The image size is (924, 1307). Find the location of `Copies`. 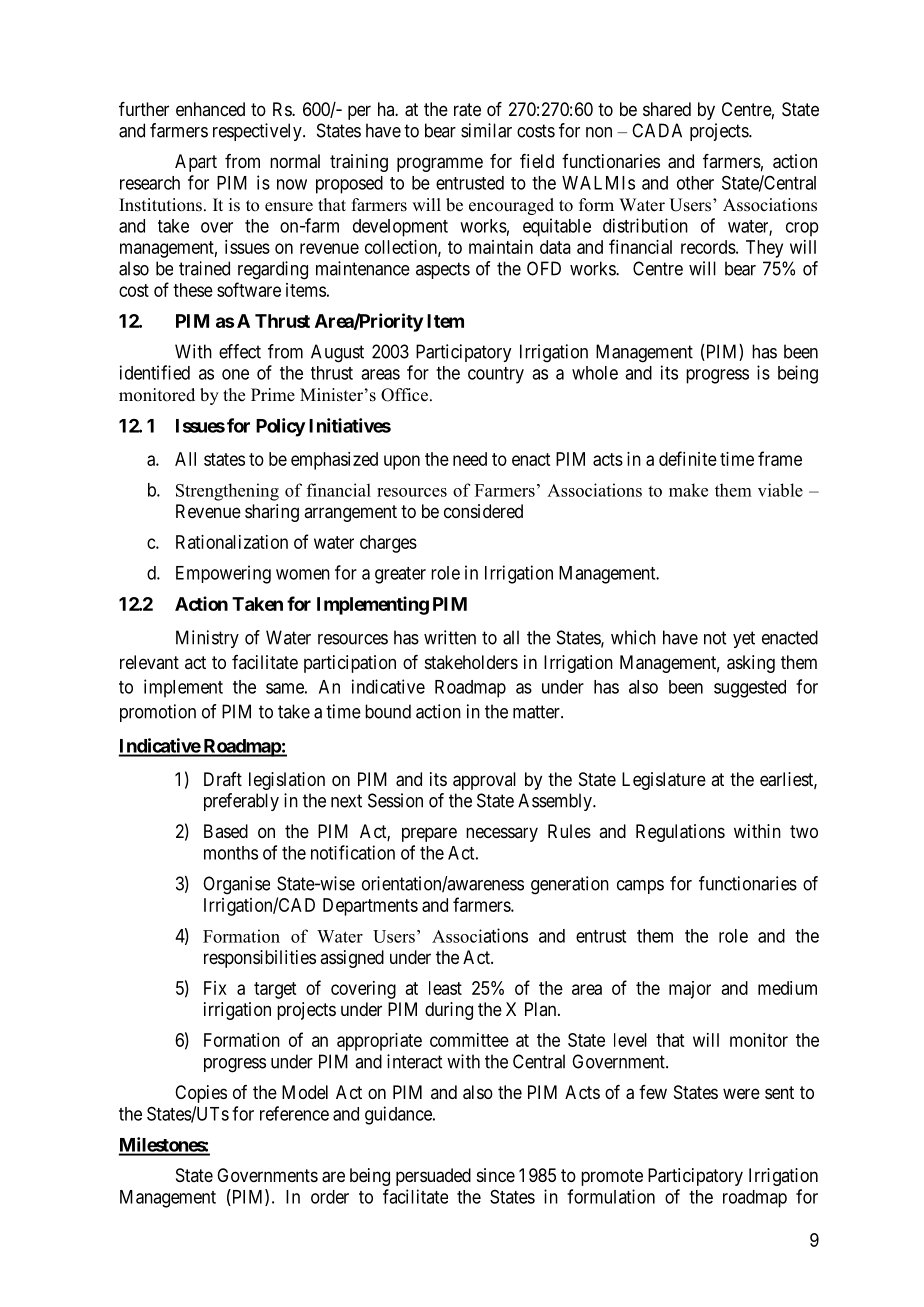

Copies is located at coordinates (201, 1094).
